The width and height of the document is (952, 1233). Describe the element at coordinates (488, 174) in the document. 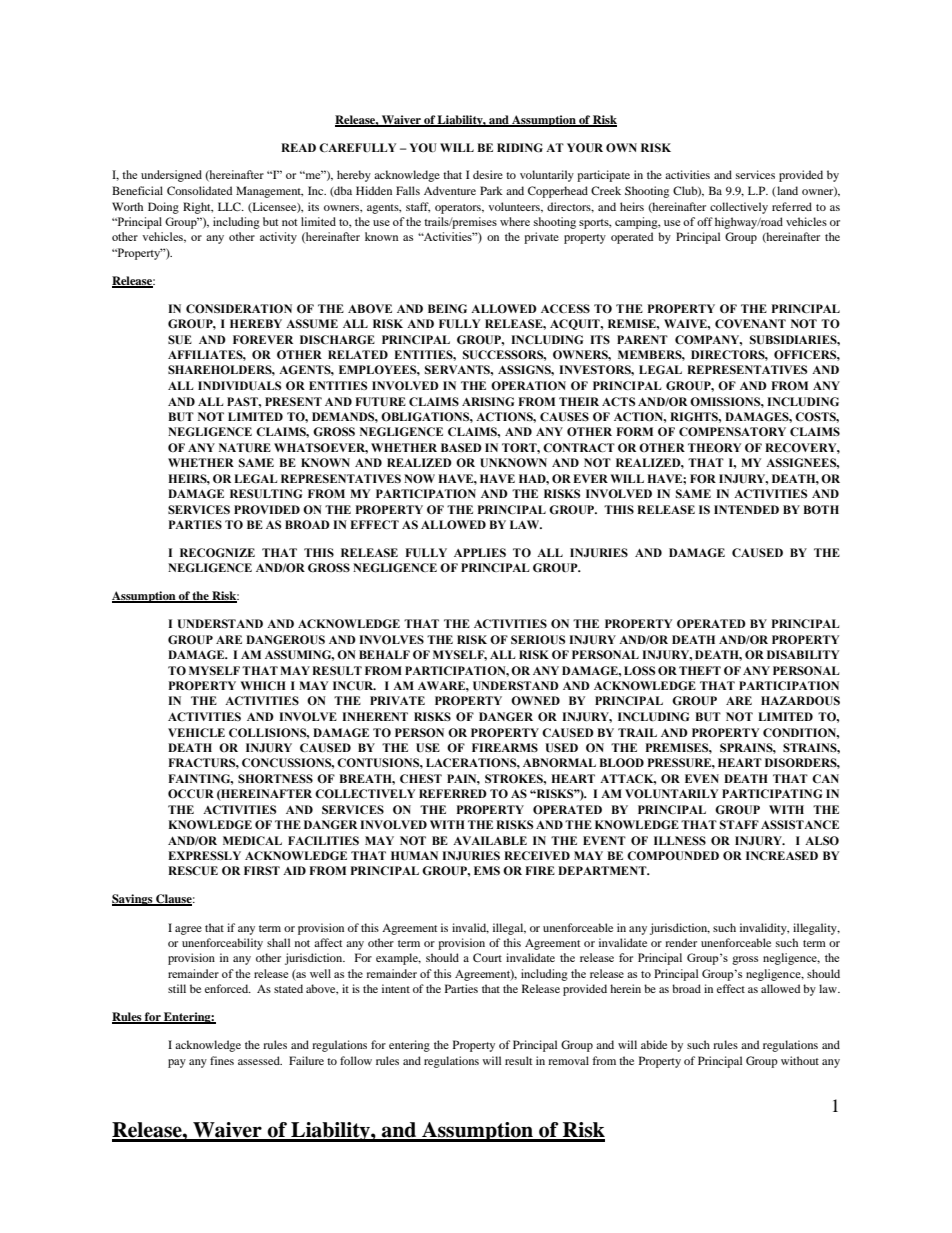

I see `desire` at that location.
